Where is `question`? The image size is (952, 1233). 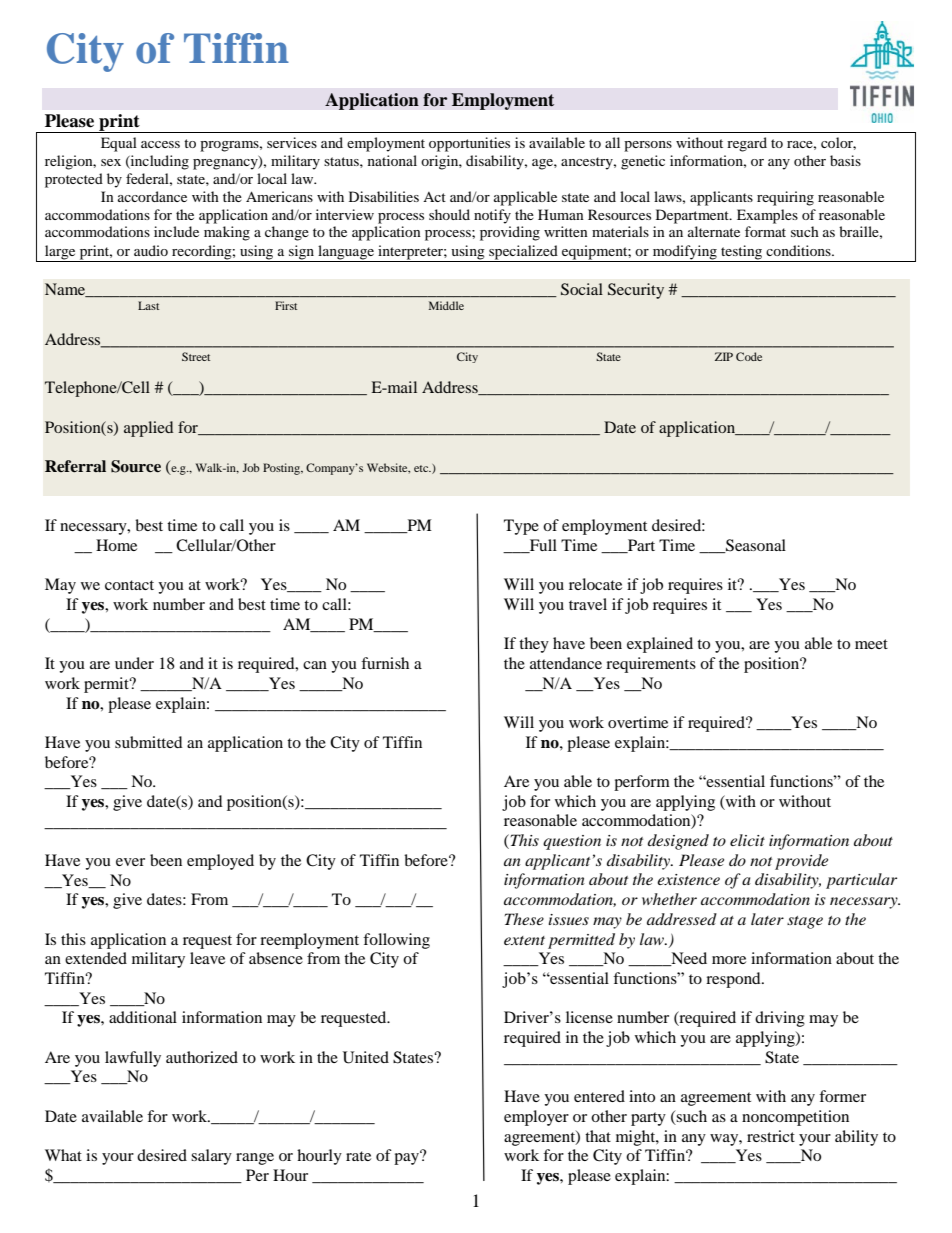
question is located at coordinates (572, 842).
